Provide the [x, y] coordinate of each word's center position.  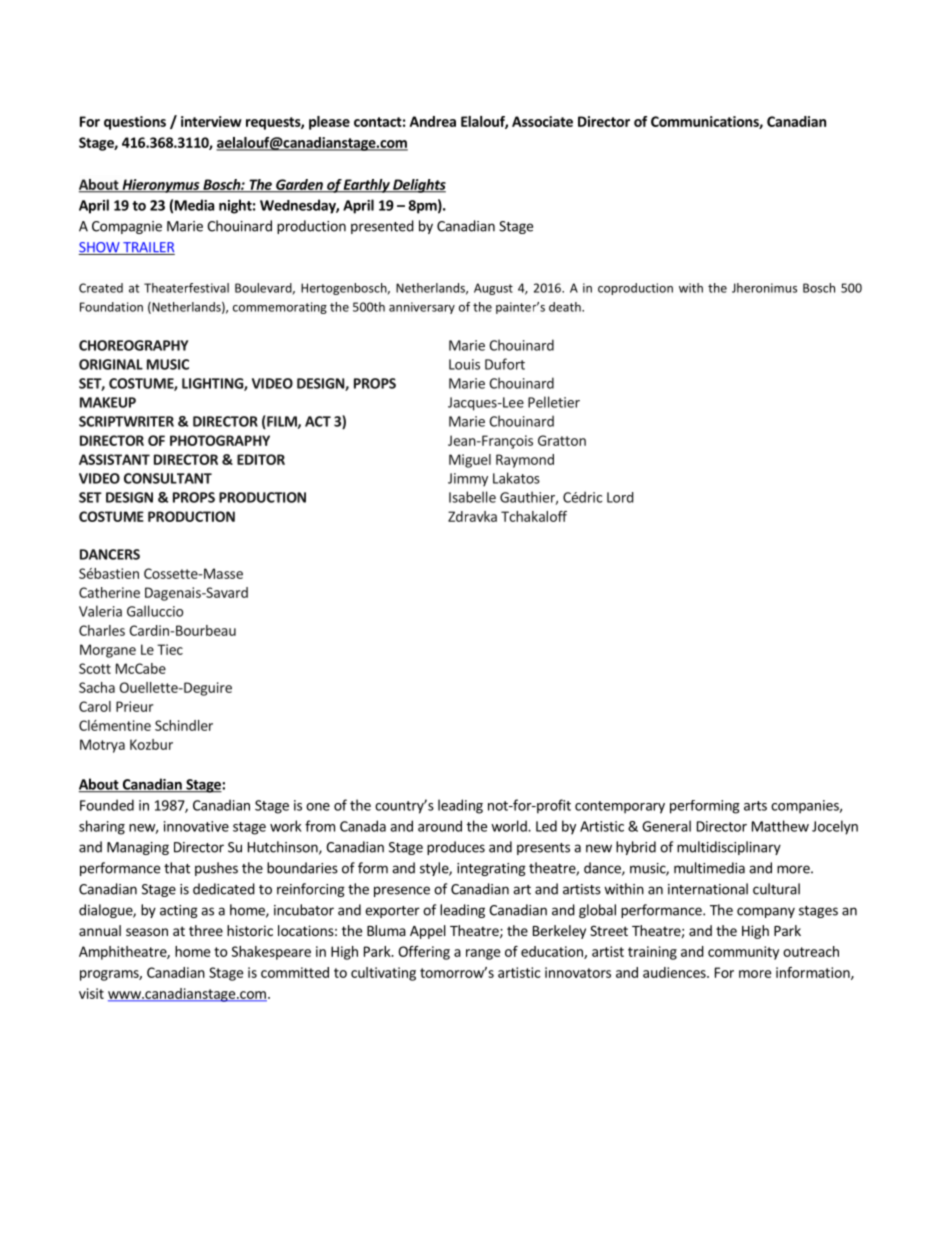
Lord [620, 497]
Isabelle [472, 497]
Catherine [109, 592]
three [206, 930]
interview [211, 121]
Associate [542, 121]
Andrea [433, 121]
